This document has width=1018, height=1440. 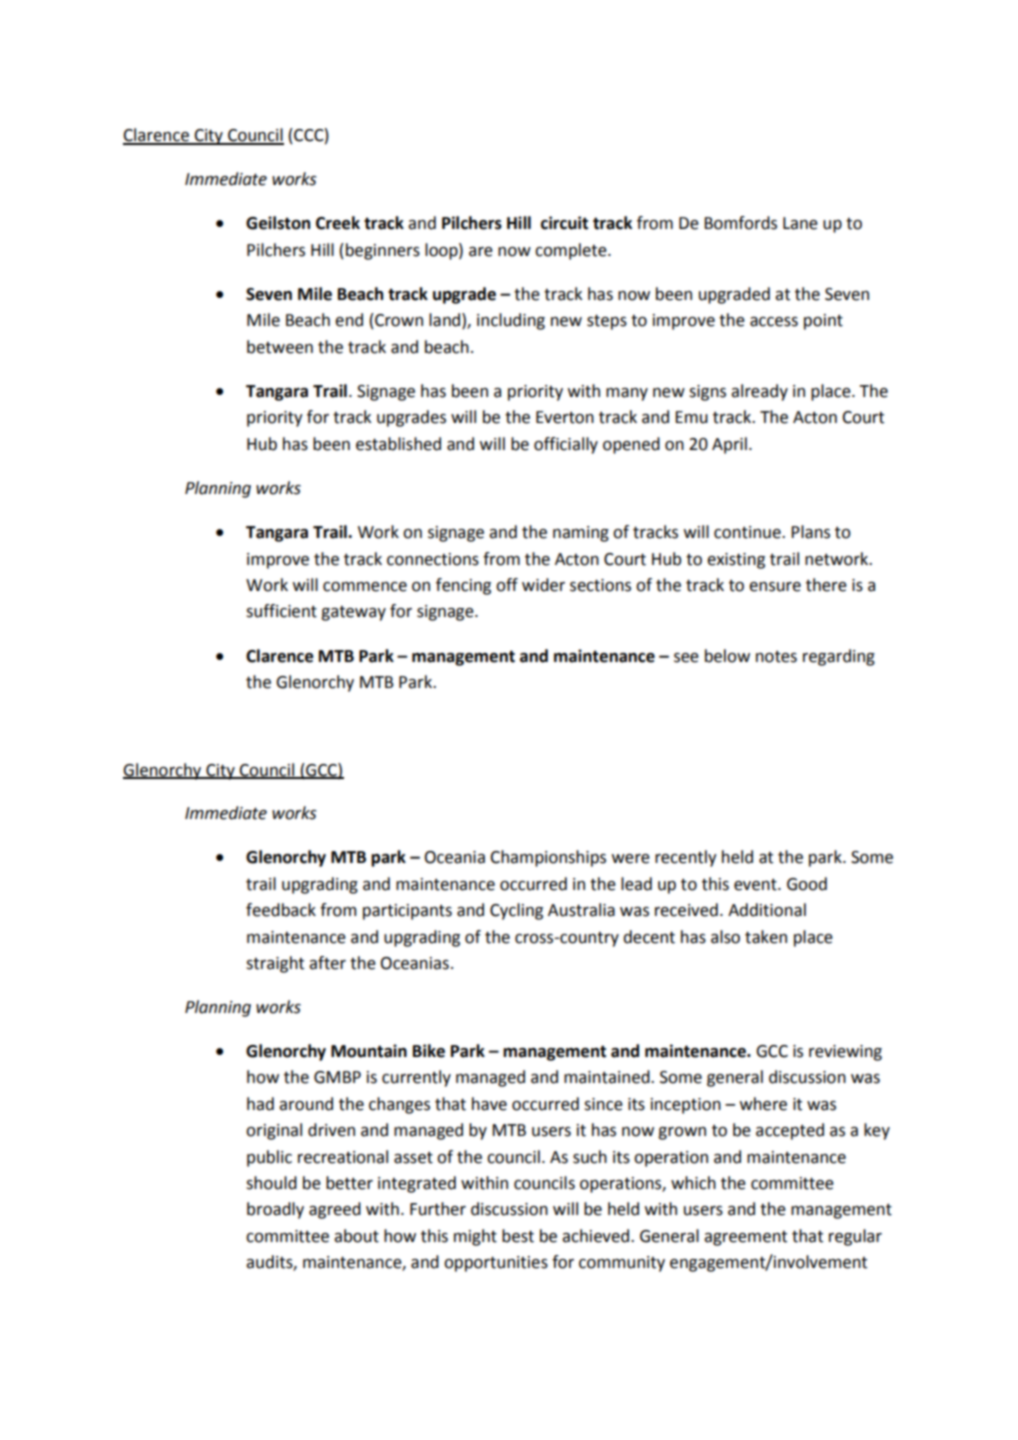 I want to click on commence, so click(x=365, y=587).
